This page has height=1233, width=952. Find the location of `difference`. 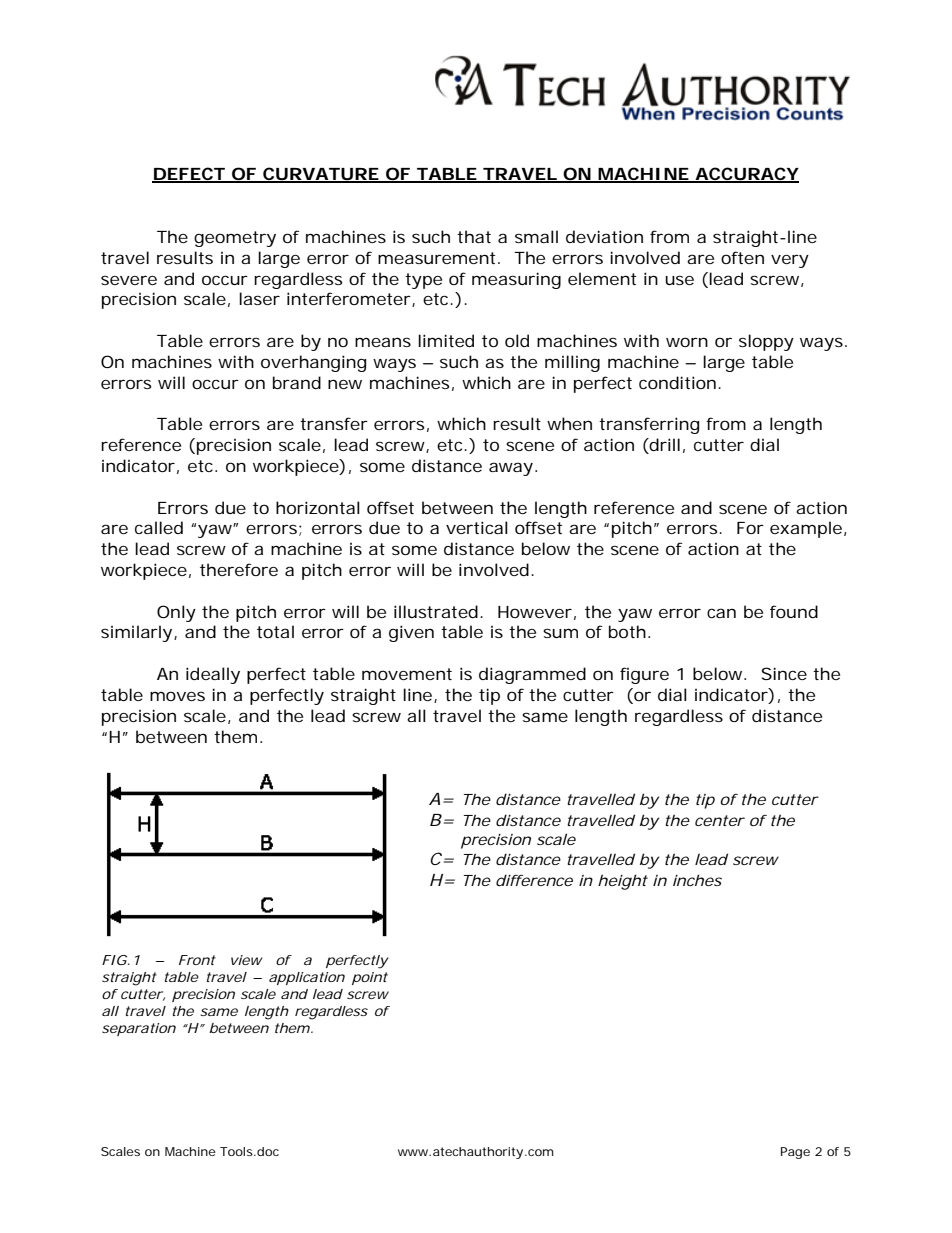

difference is located at coordinates (534, 880).
